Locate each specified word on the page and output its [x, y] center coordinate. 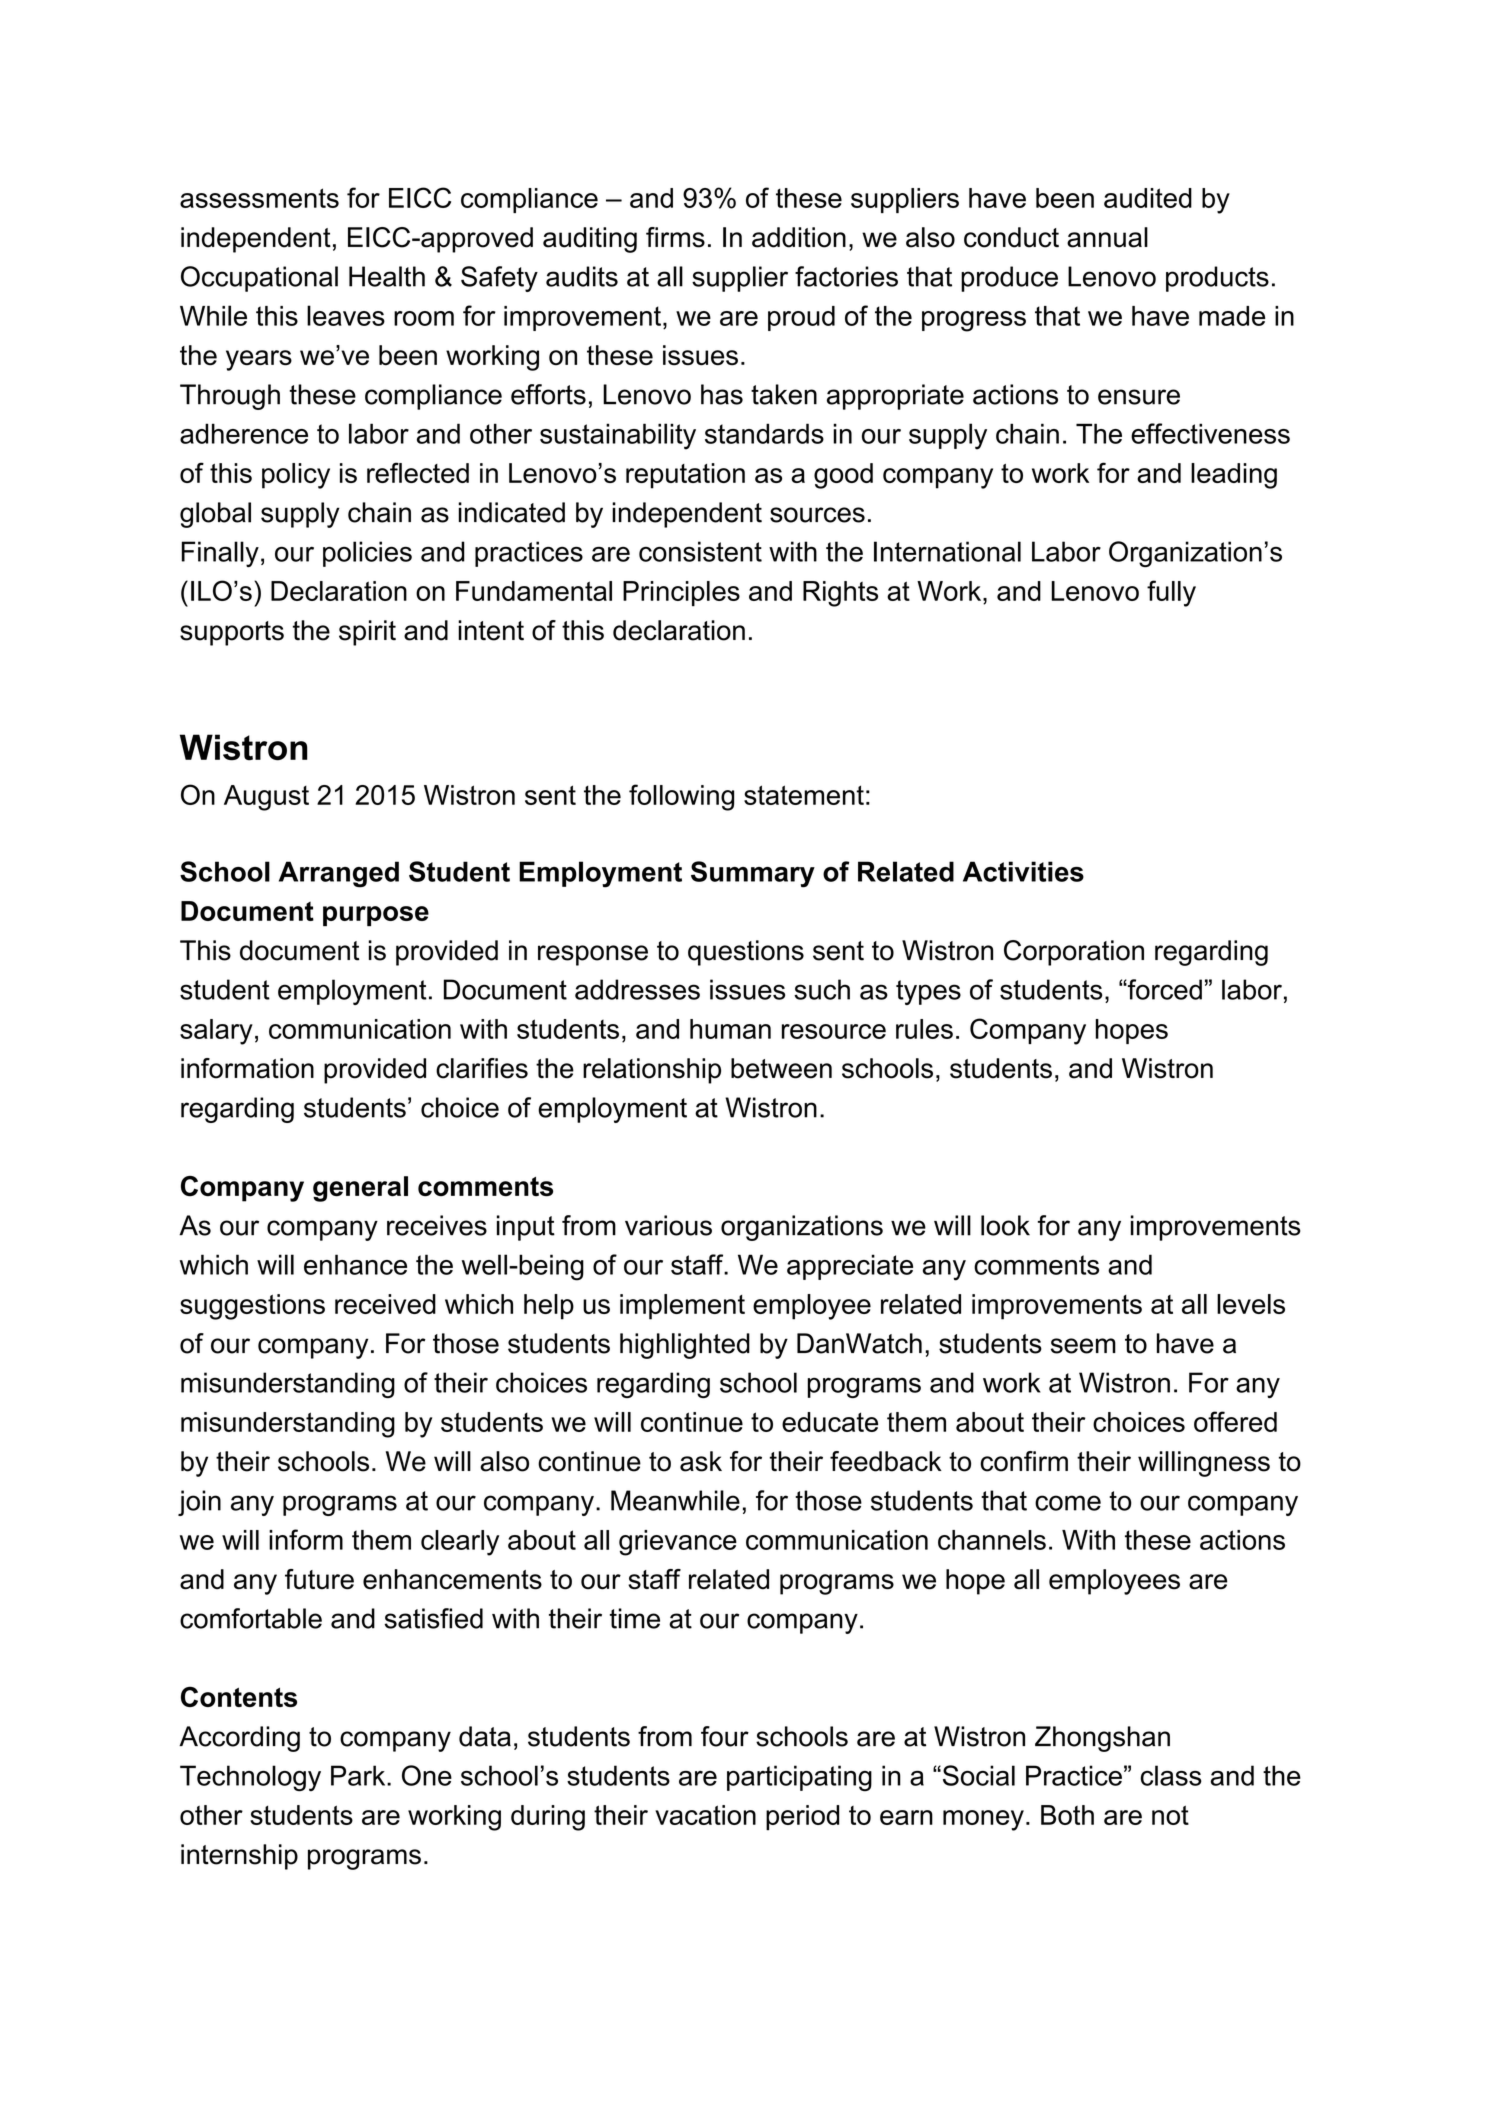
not [1170, 1815]
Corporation [1074, 953]
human [730, 1029]
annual [1107, 237]
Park [359, 1775]
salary [216, 1032]
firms [675, 237]
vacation [705, 1815]
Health [387, 276]
